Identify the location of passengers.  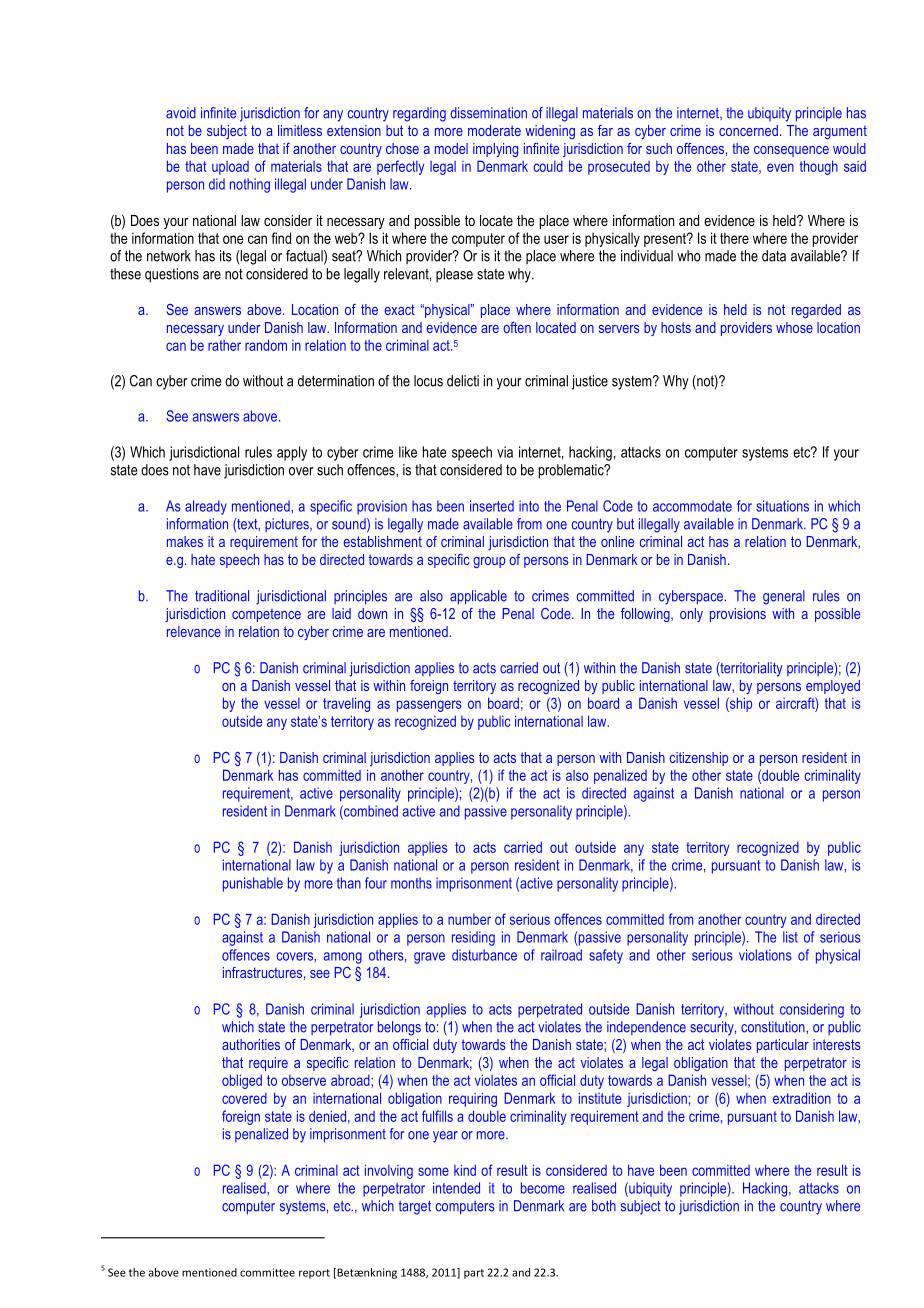
(429, 706).
